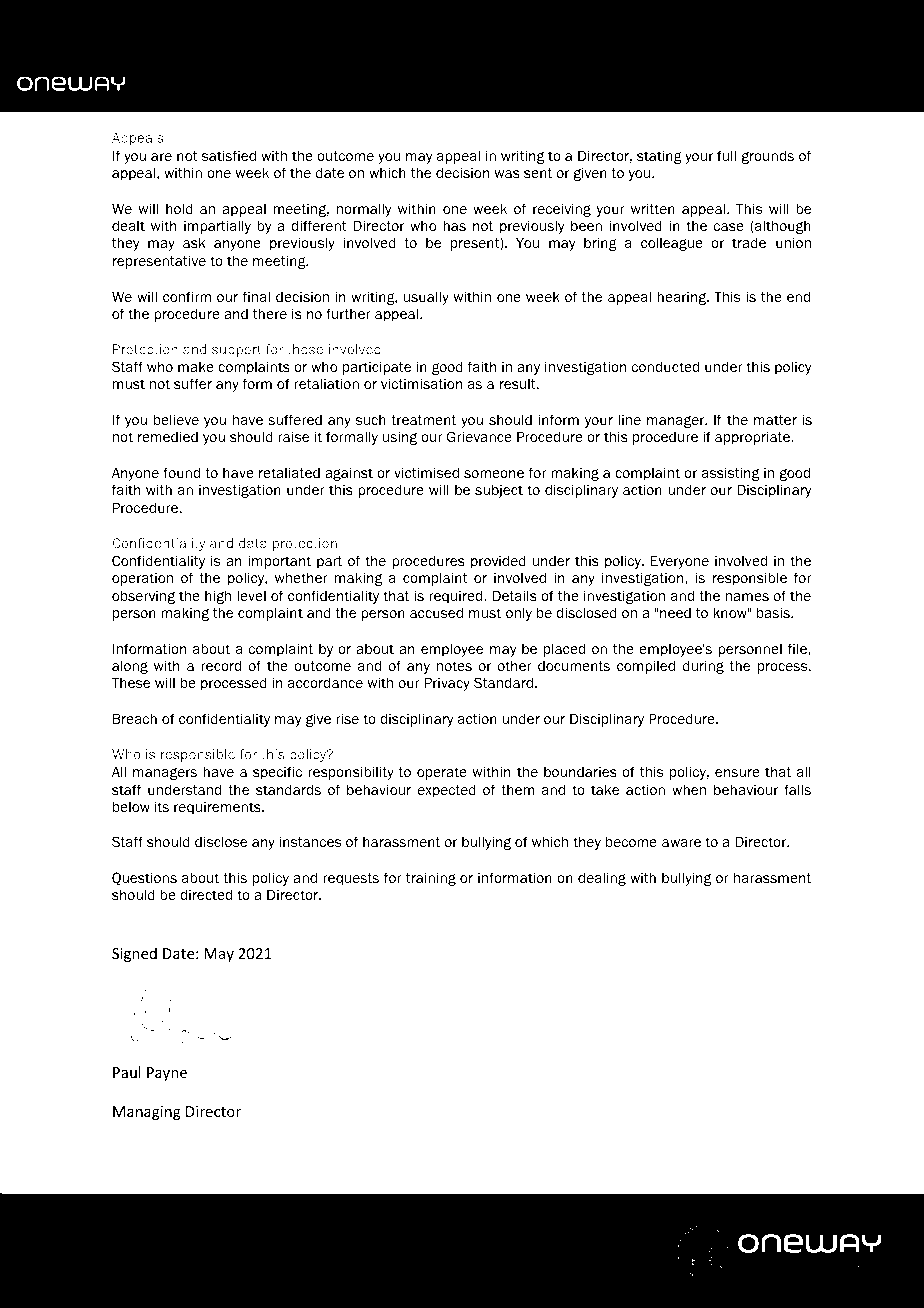  What do you see at coordinates (507, 174) in the image?
I see `was` at bounding box center [507, 174].
